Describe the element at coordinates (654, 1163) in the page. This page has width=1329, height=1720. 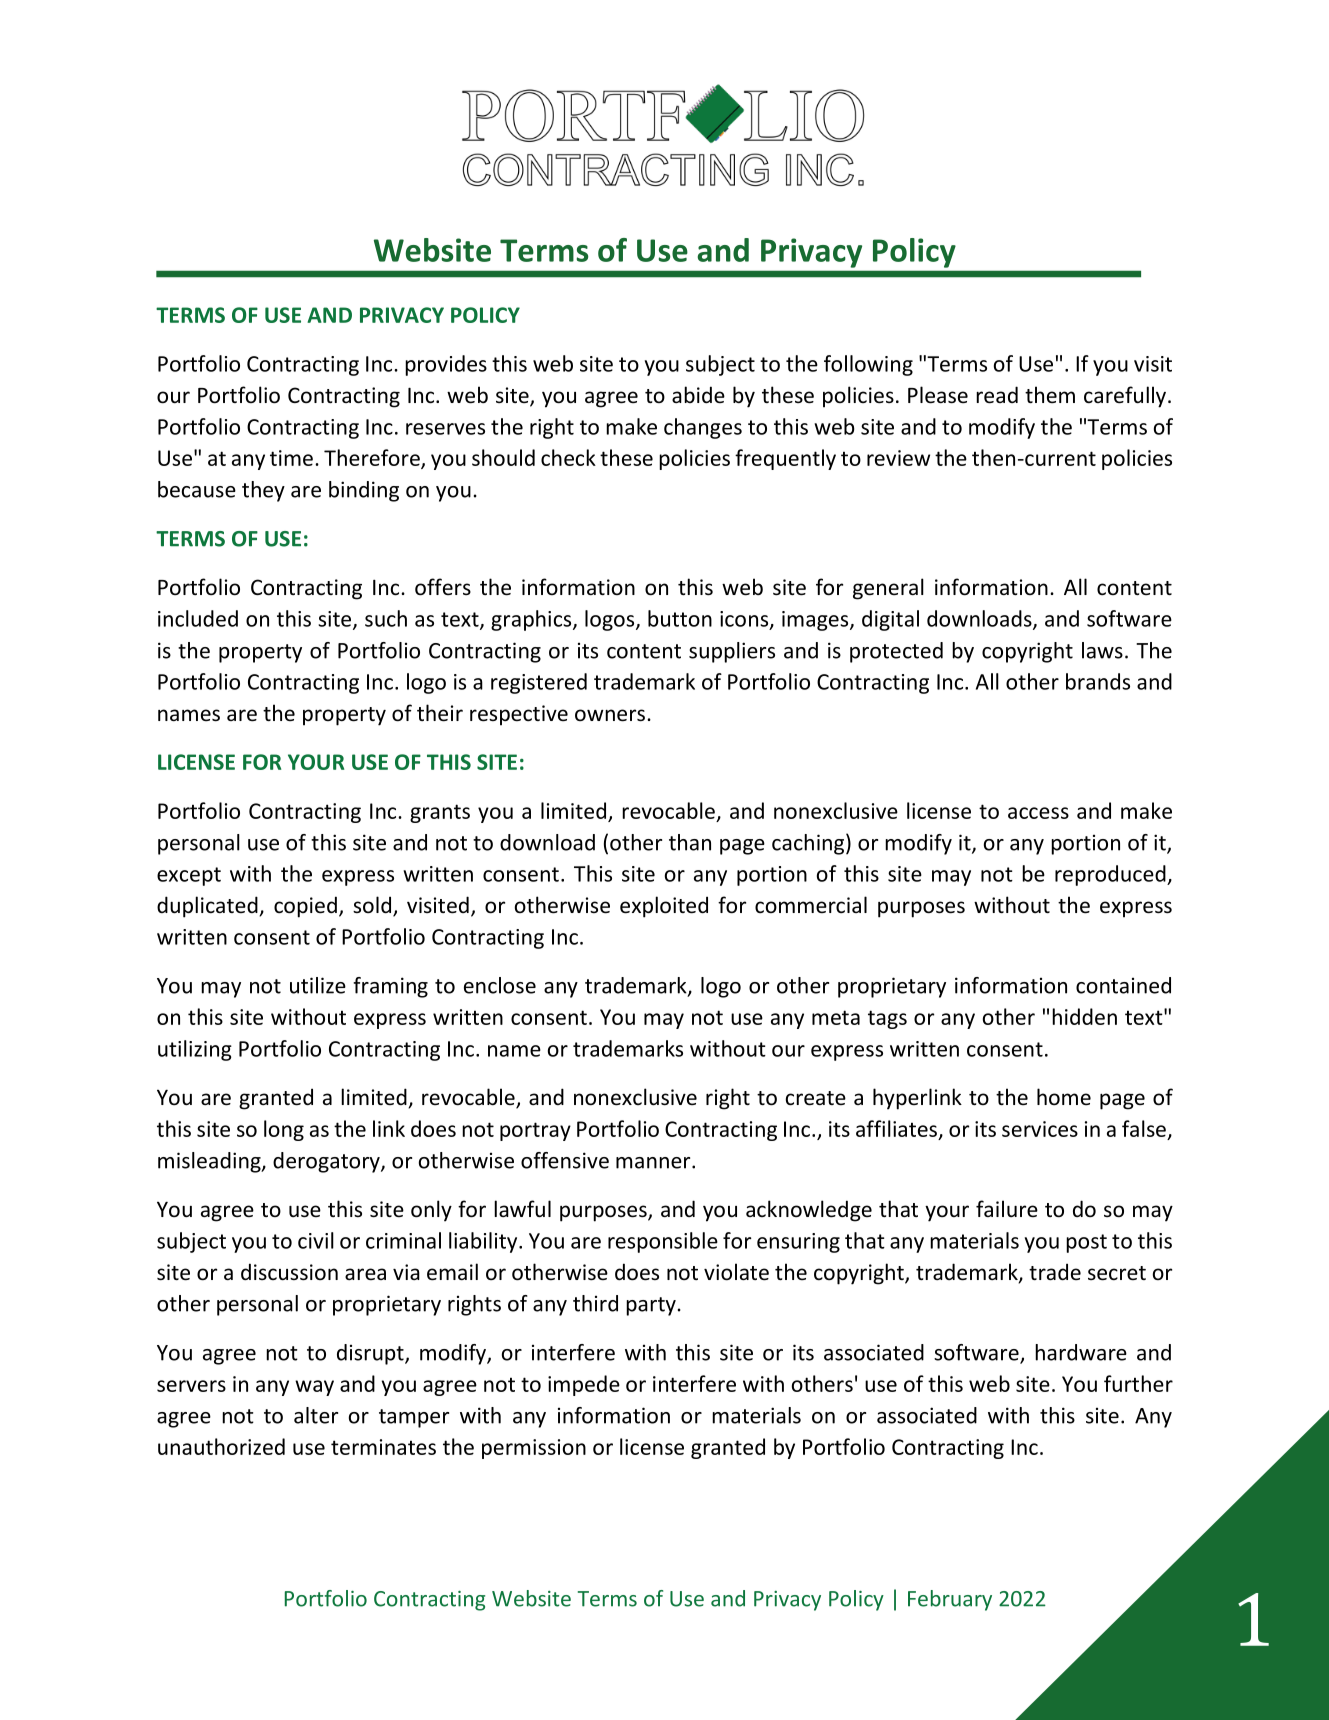
I see `manner` at that location.
